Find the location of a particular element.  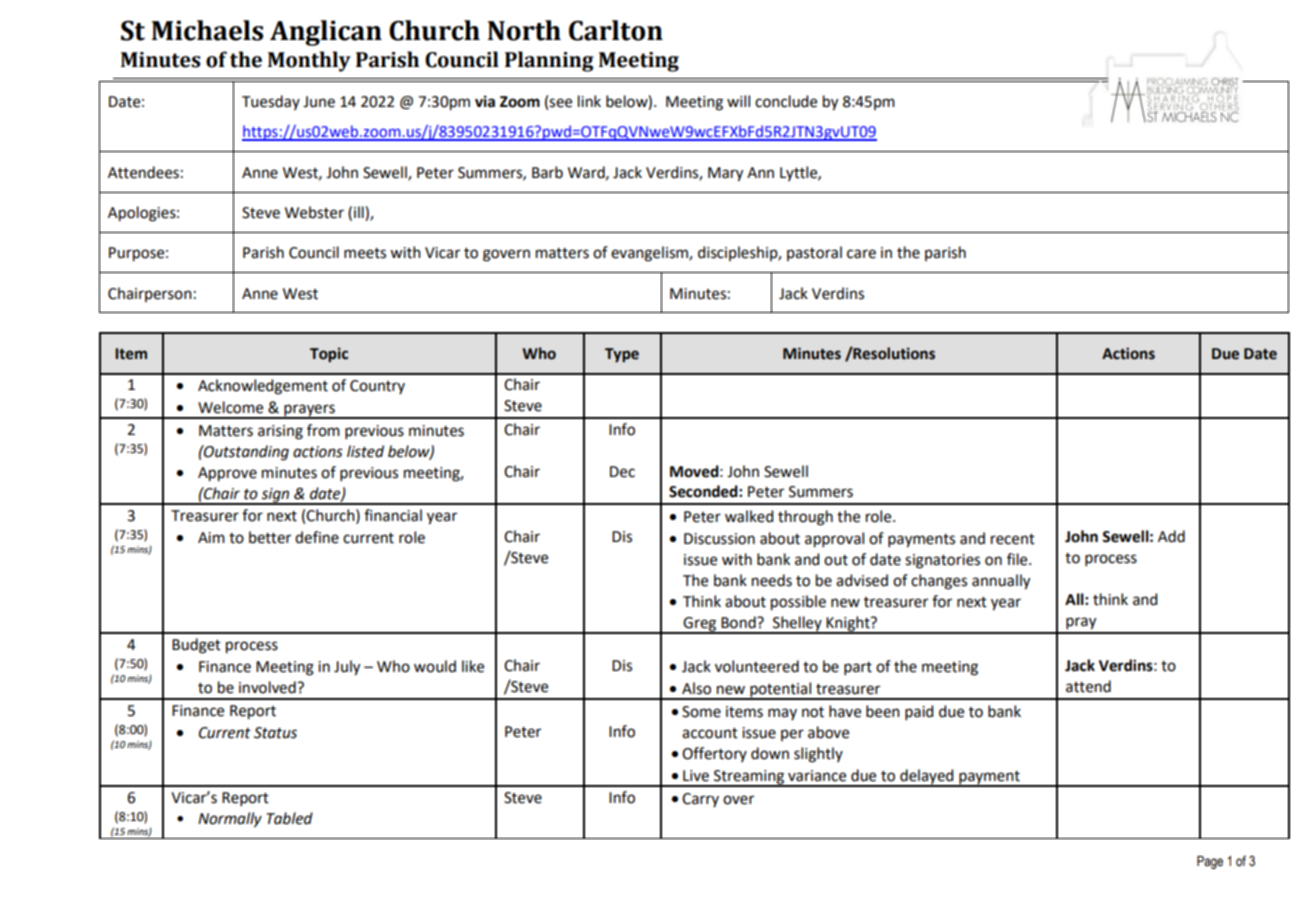

Type is located at coordinates (622, 355).
